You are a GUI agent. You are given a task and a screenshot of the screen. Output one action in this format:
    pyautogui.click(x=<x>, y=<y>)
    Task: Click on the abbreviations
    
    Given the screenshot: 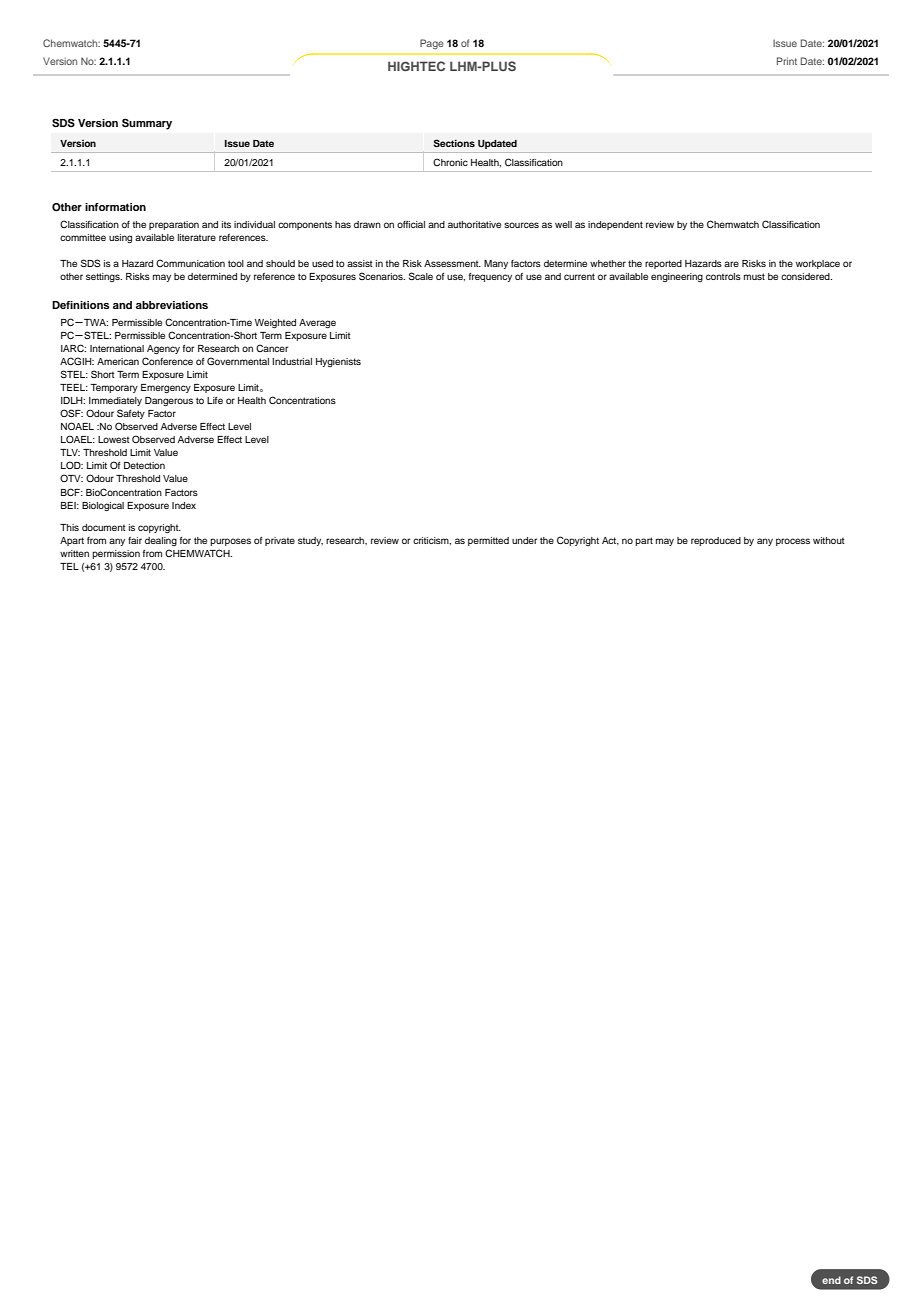 What is the action you would take?
    pyautogui.click(x=172, y=305)
